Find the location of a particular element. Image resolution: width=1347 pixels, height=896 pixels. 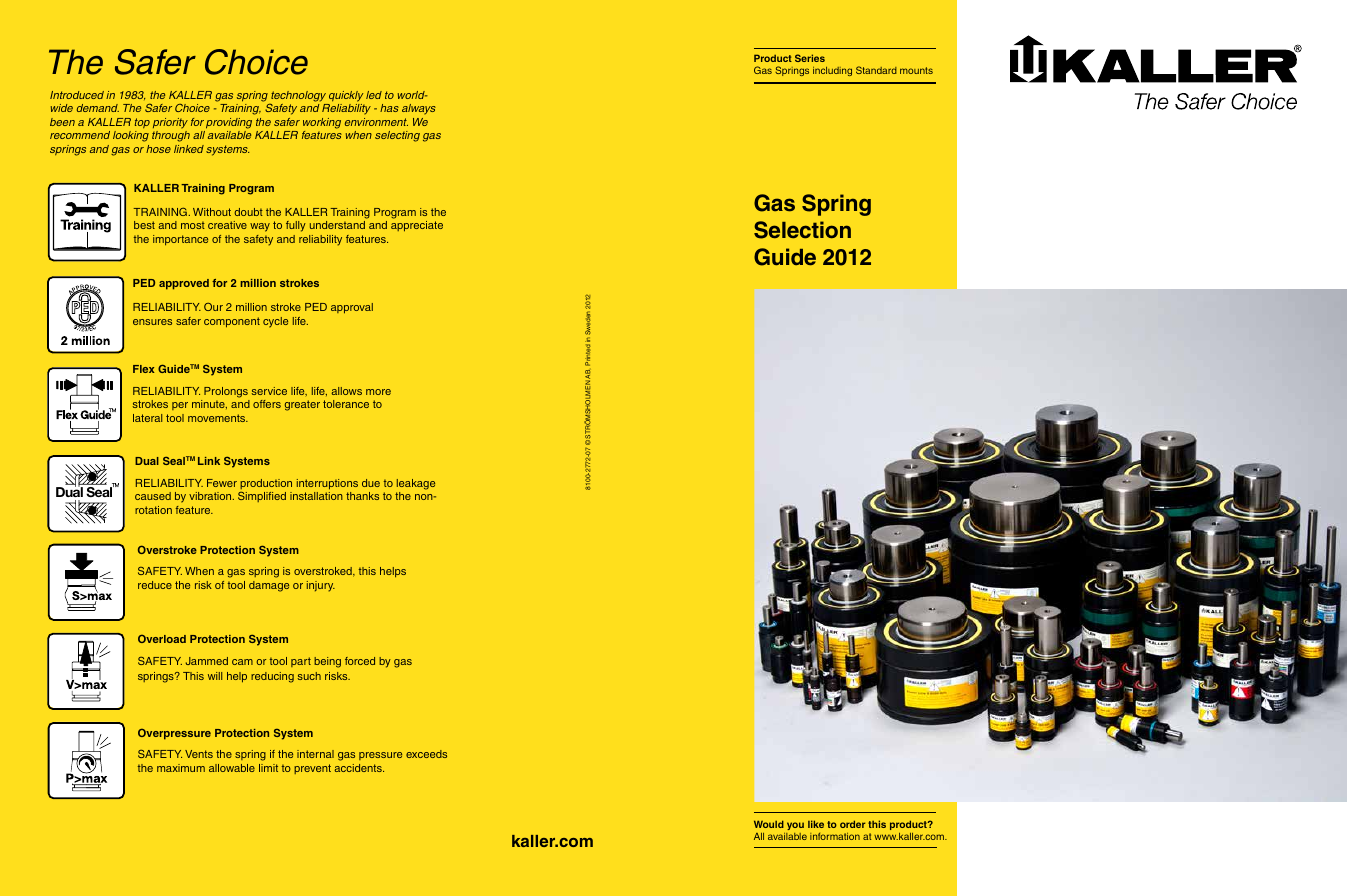

appreciate is located at coordinates (417, 226).
